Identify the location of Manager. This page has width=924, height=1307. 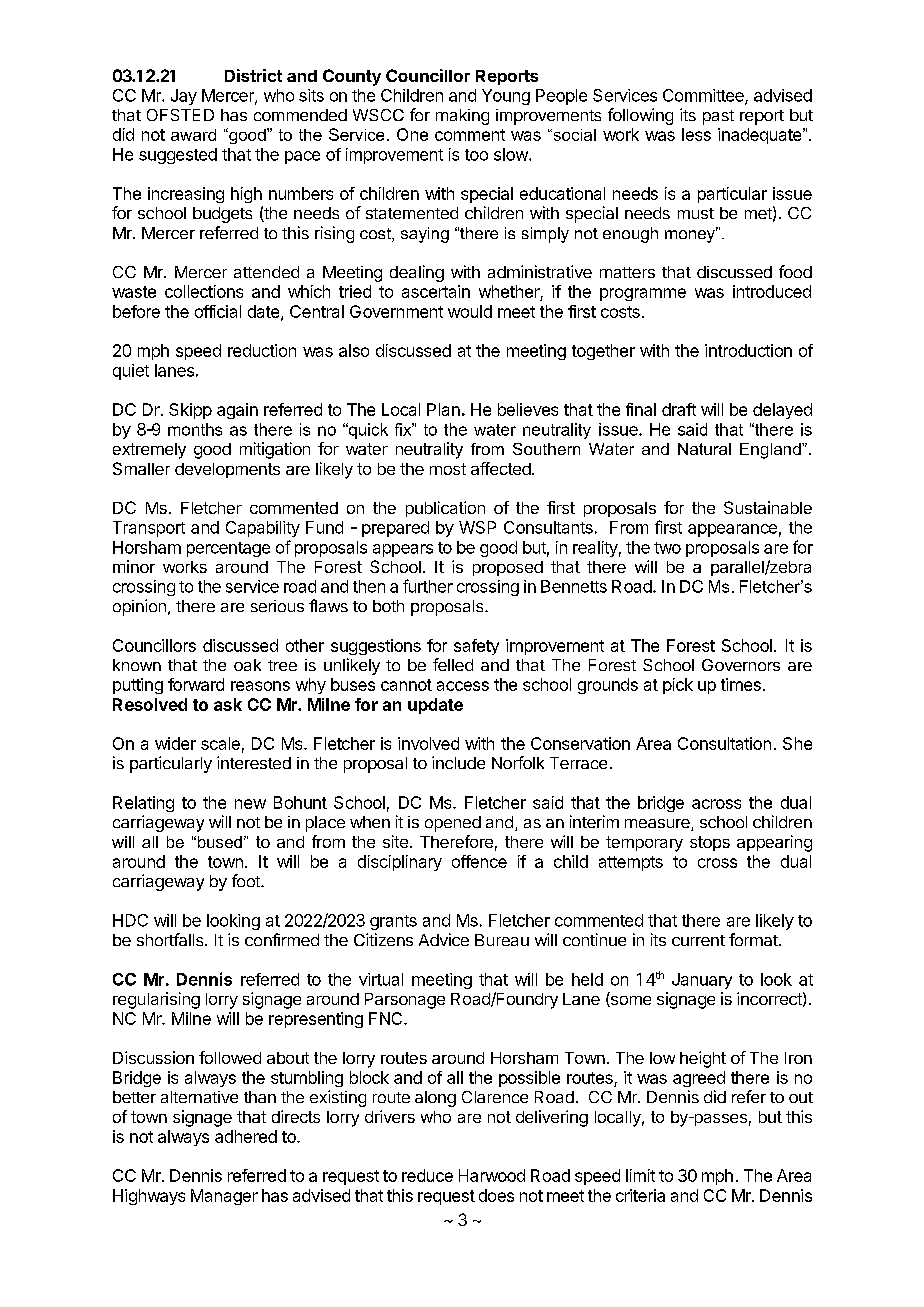
(224, 1197).
